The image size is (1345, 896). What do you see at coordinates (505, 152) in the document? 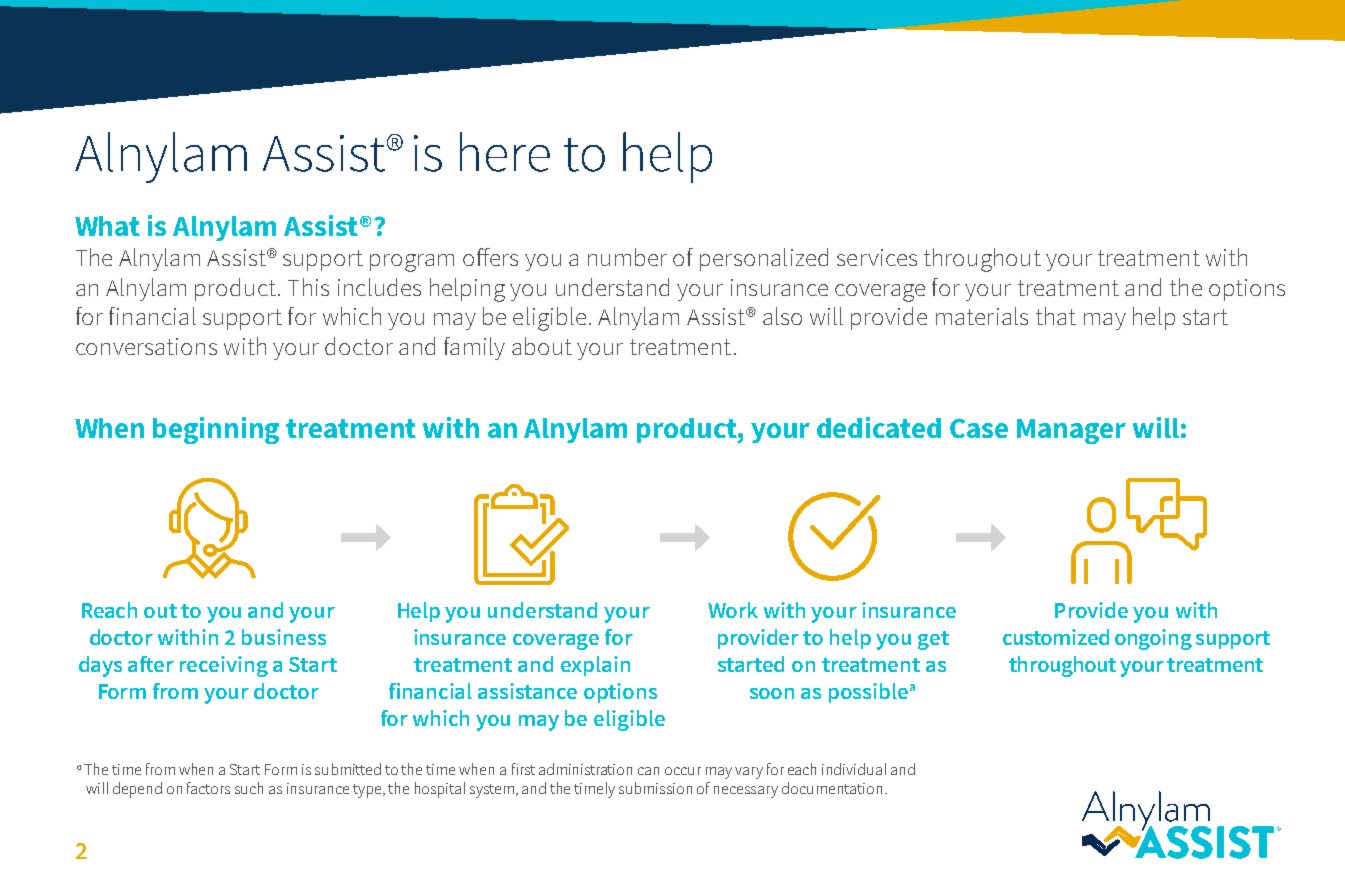
I see `here` at bounding box center [505, 152].
